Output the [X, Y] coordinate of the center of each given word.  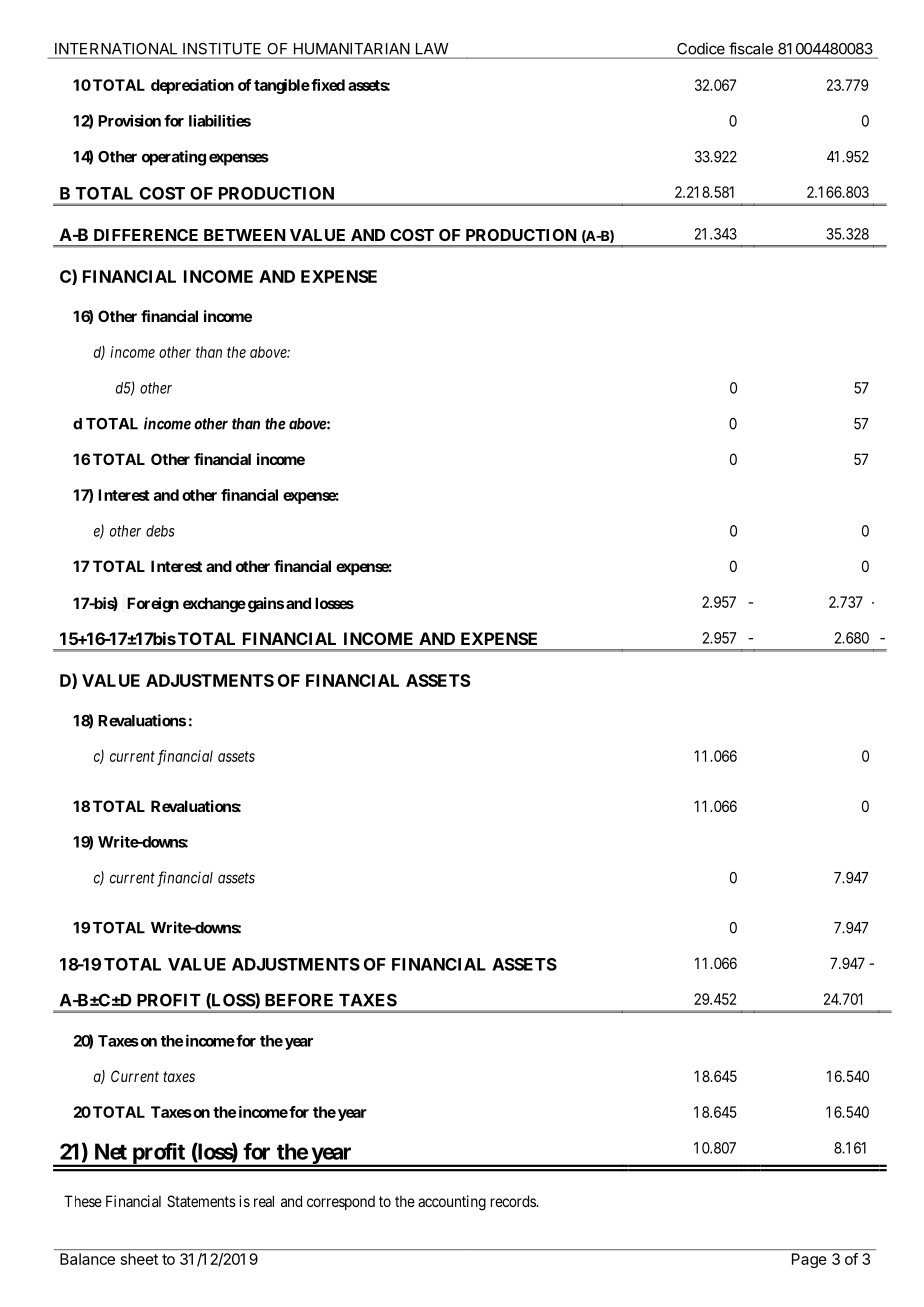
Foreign [153, 605]
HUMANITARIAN [352, 49]
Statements [201, 1201]
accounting [452, 1203]
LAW [432, 48]
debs [160, 531]
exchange [214, 605]
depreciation [192, 86]
